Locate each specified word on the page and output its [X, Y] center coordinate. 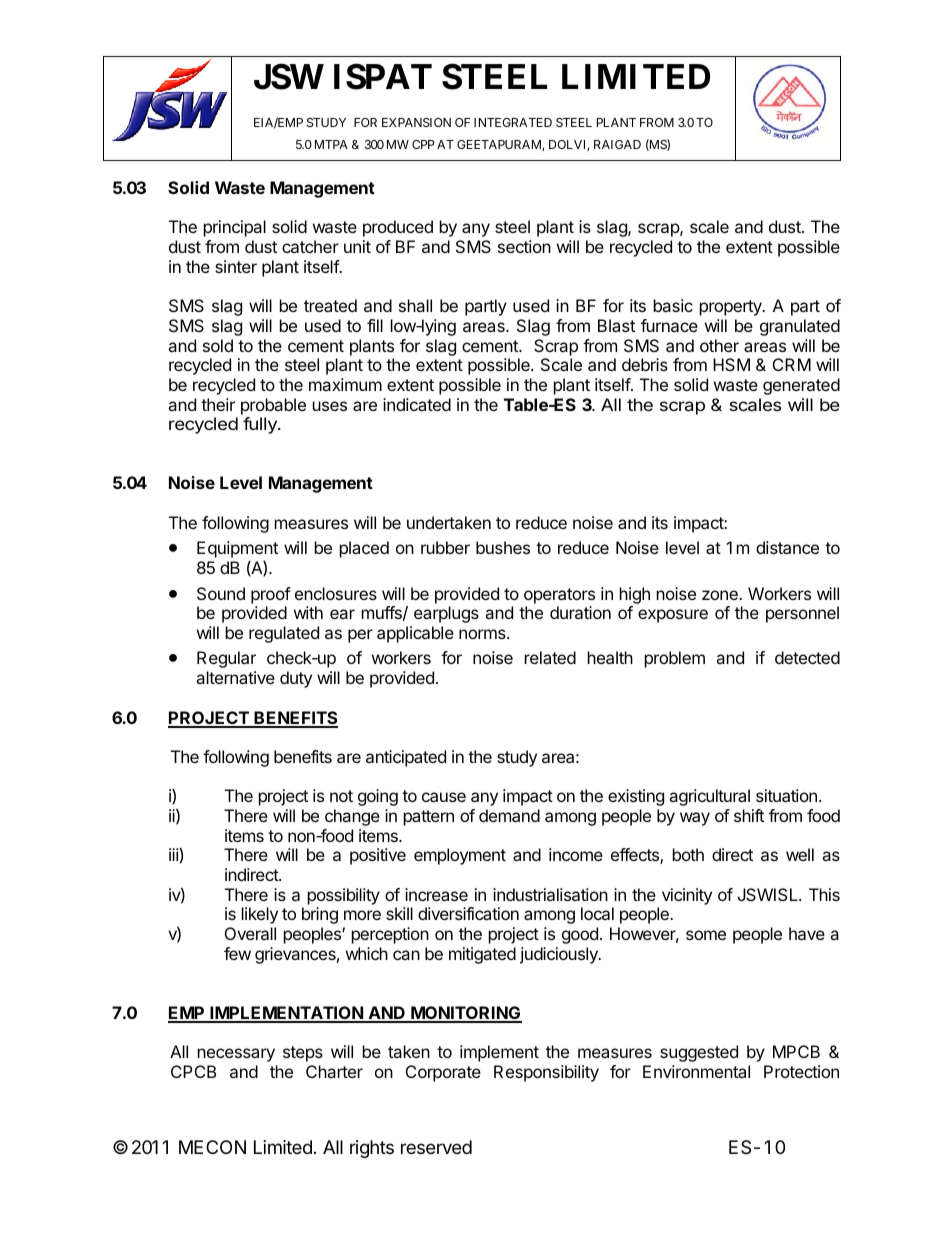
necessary [236, 1055]
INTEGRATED [513, 122]
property [732, 308]
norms [483, 634]
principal [235, 228]
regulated [284, 634]
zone [721, 595]
